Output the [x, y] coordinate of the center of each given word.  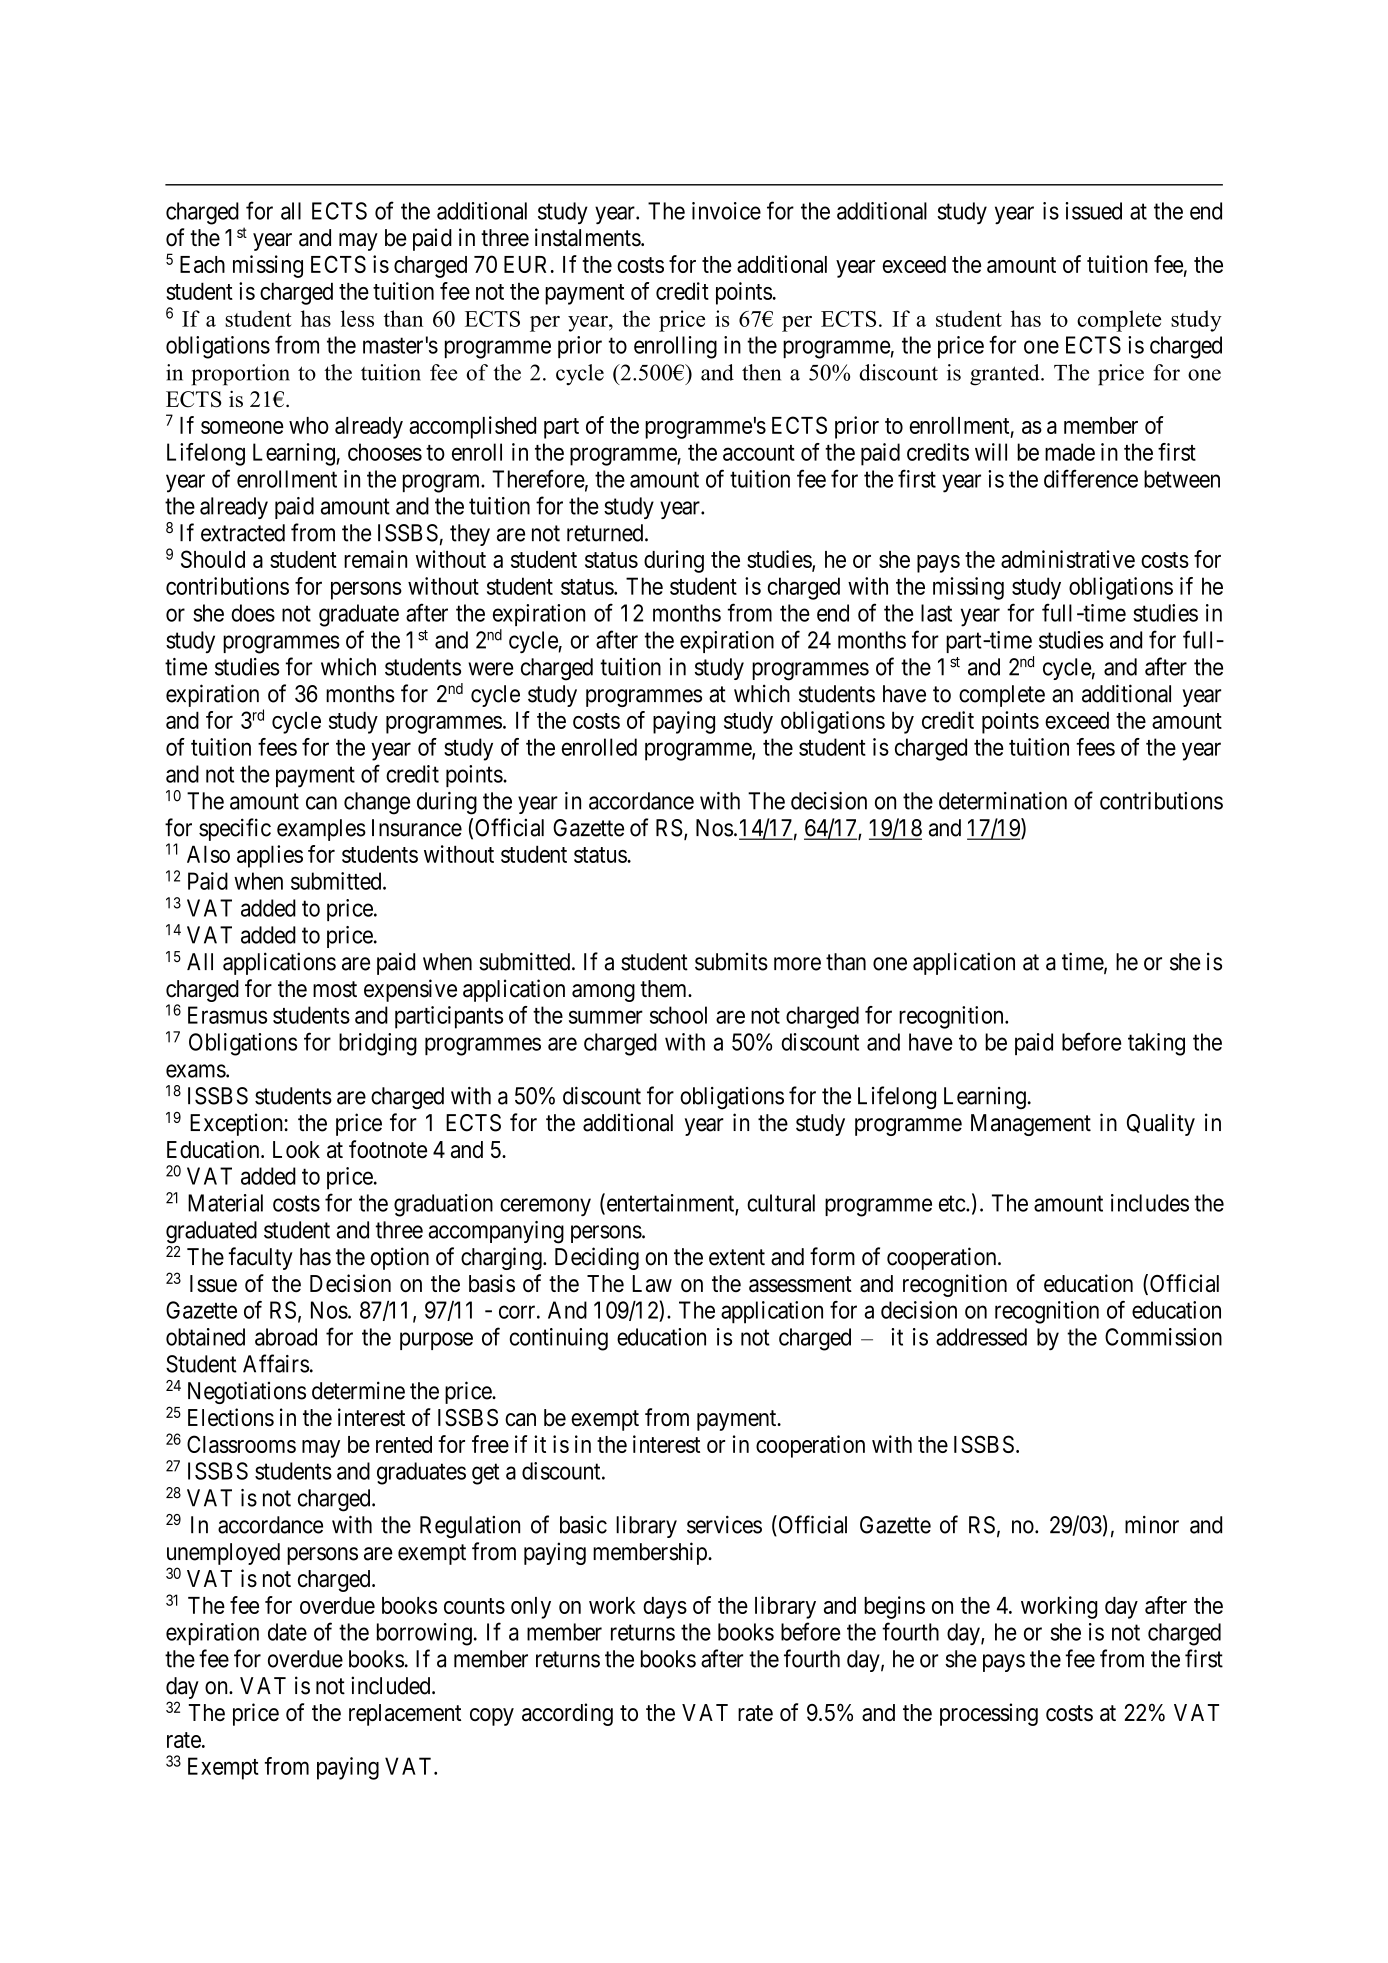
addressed [981, 1337]
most [335, 989]
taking [1156, 1044]
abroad [286, 1337]
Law [652, 1284]
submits [731, 962]
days [665, 1608]
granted [1006, 375]
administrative [1068, 559]
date [287, 1632]
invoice [726, 211]
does [253, 613]
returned [606, 533]
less [357, 318]
